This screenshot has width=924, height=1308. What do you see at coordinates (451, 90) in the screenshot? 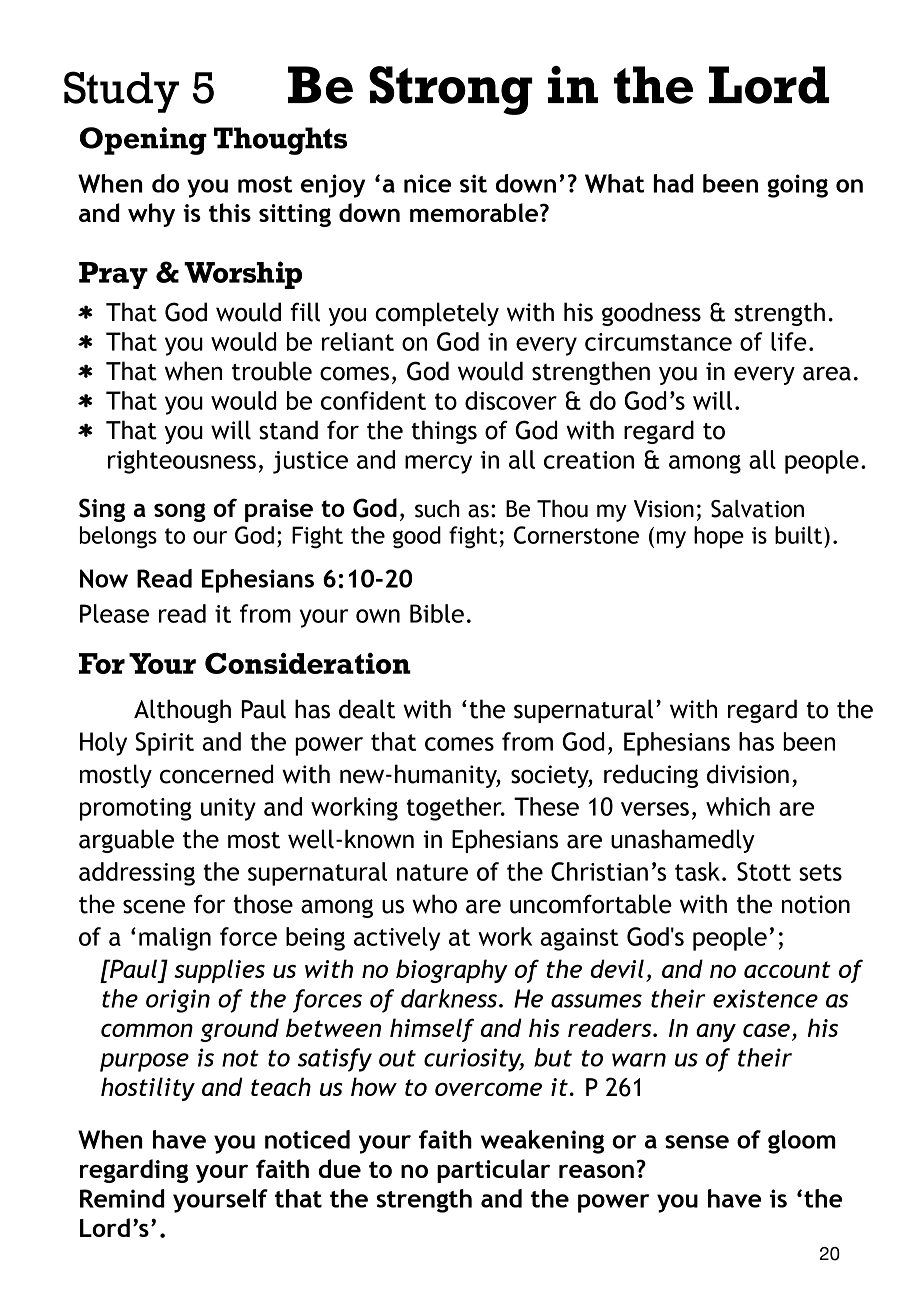
I see `Strong` at bounding box center [451, 90].
